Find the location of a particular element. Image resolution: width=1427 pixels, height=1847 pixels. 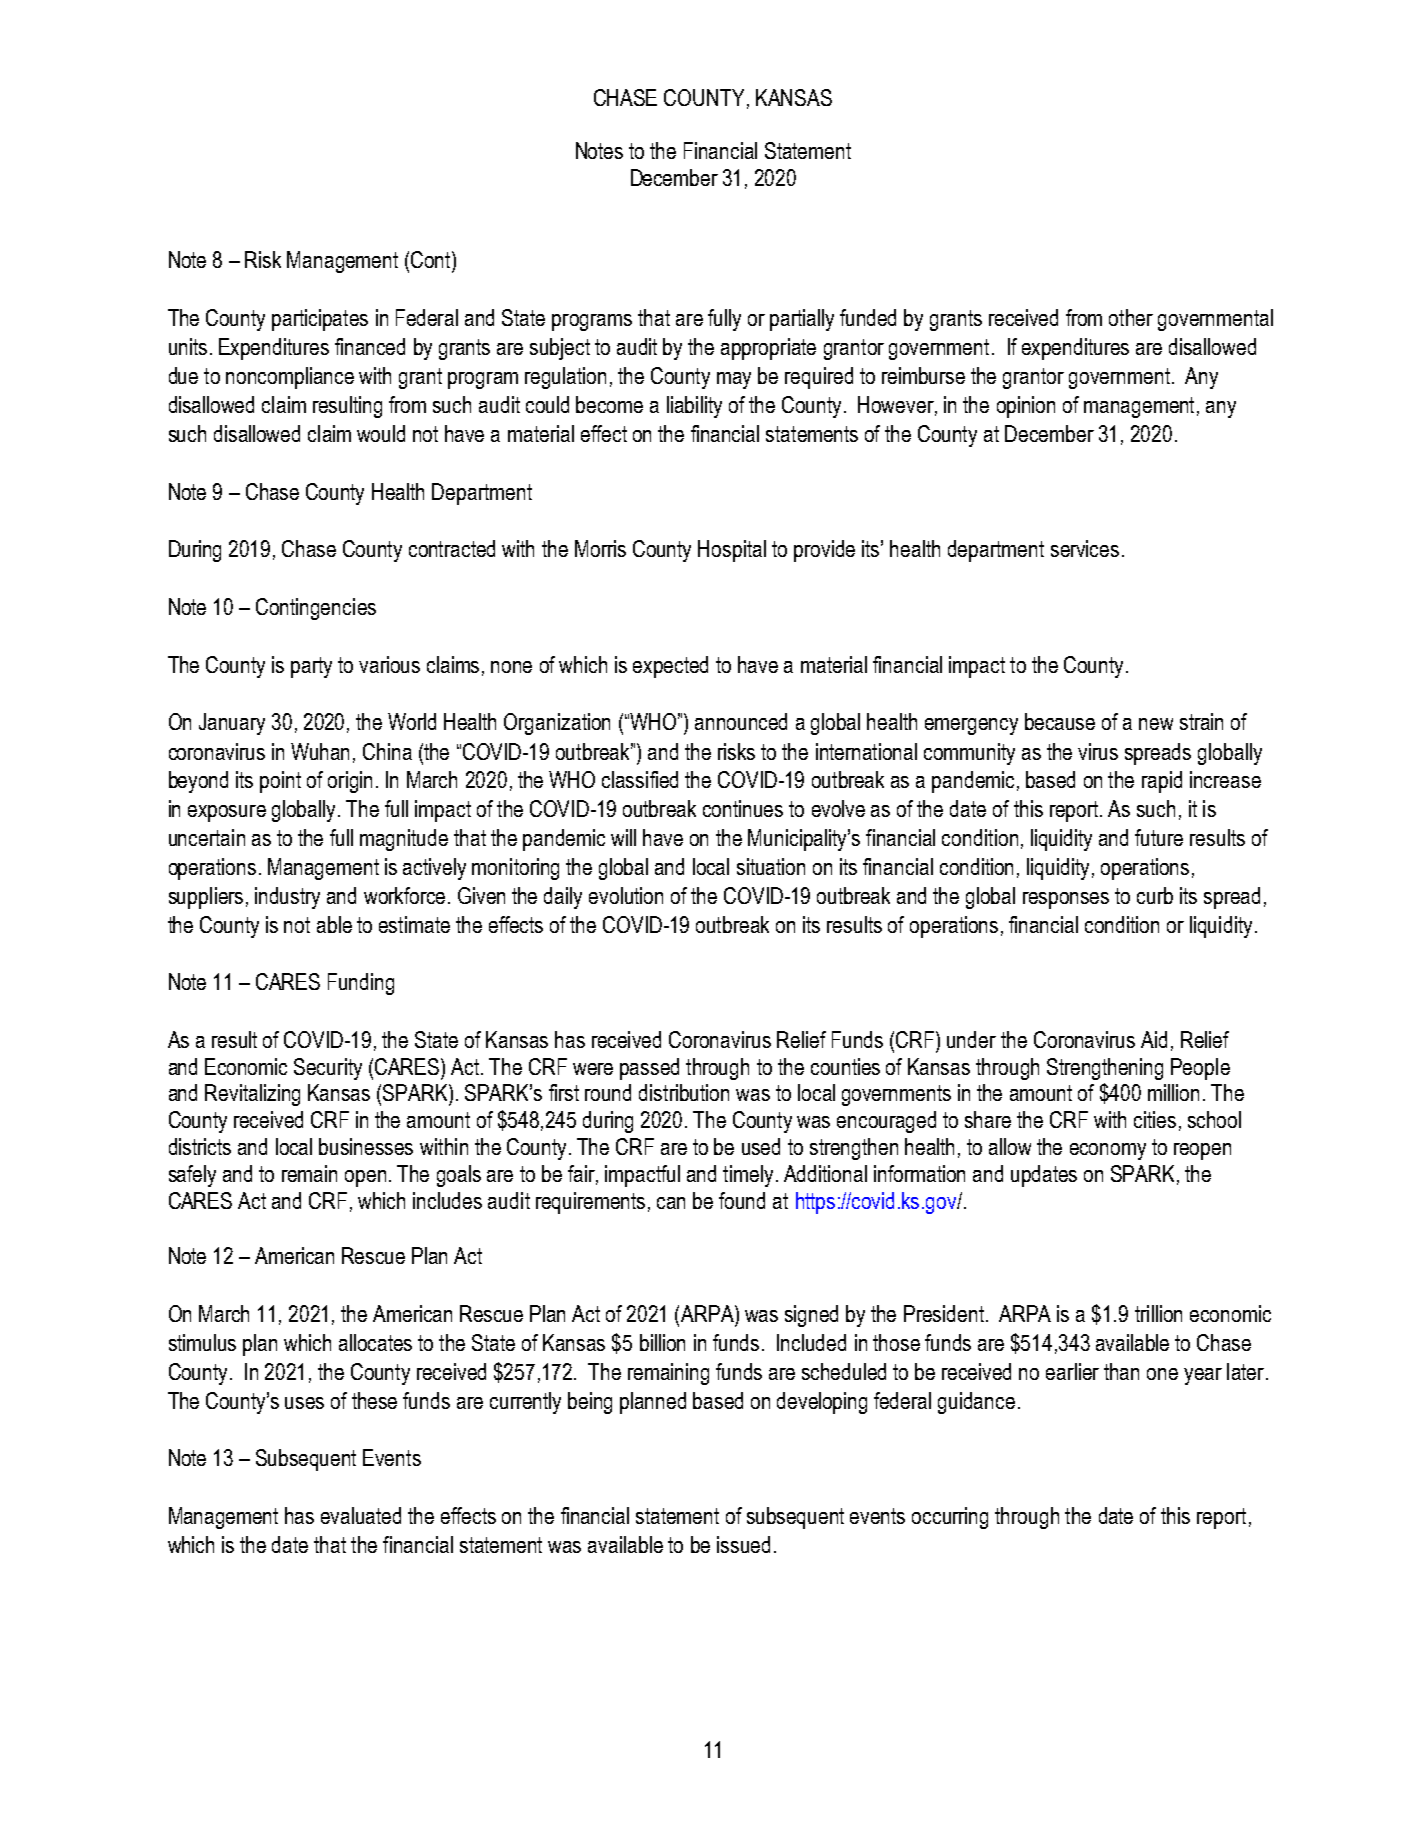

issued is located at coordinates (743, 1544).
